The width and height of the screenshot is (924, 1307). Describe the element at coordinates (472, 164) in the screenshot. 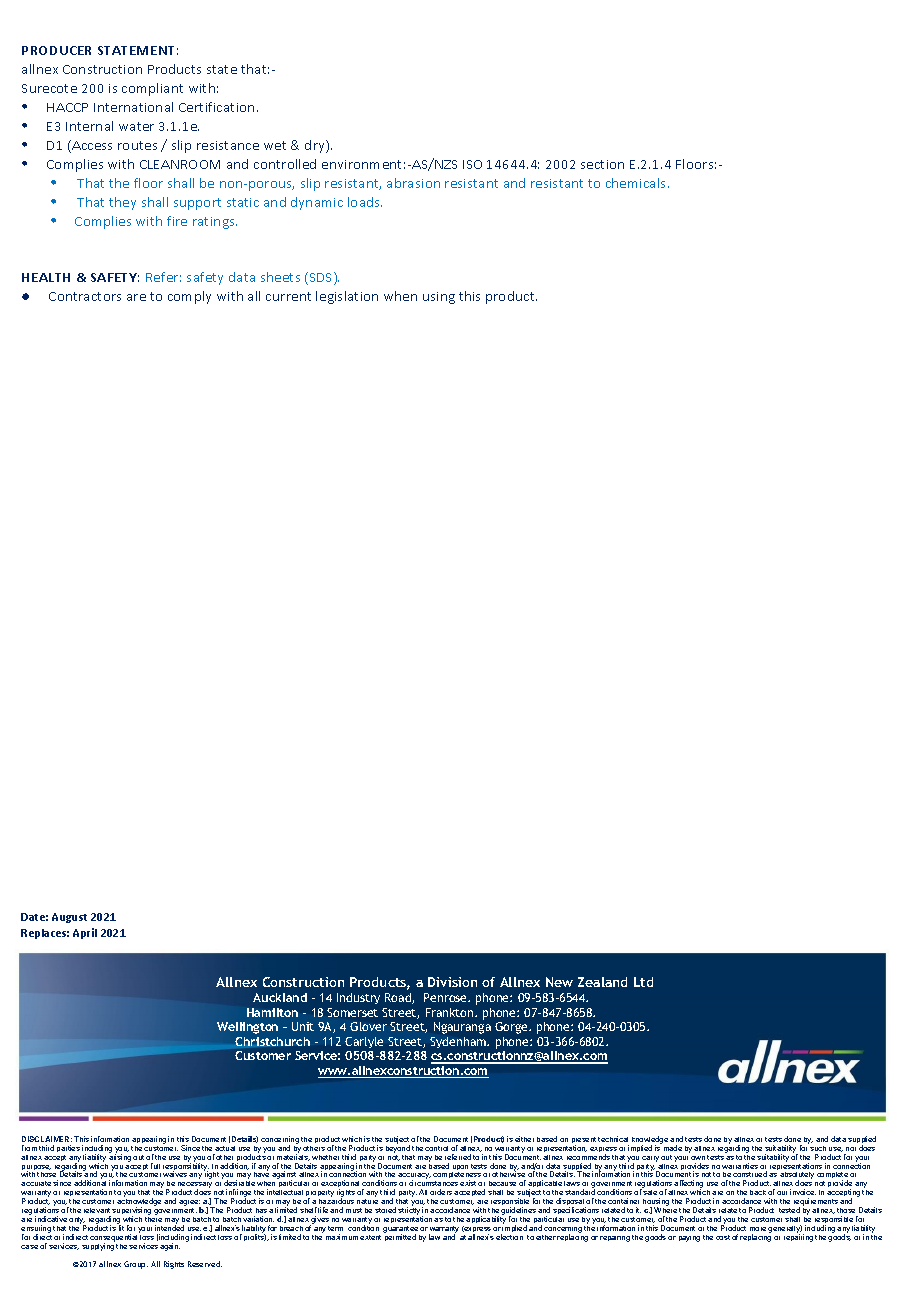

I see `ISO` at that location.
